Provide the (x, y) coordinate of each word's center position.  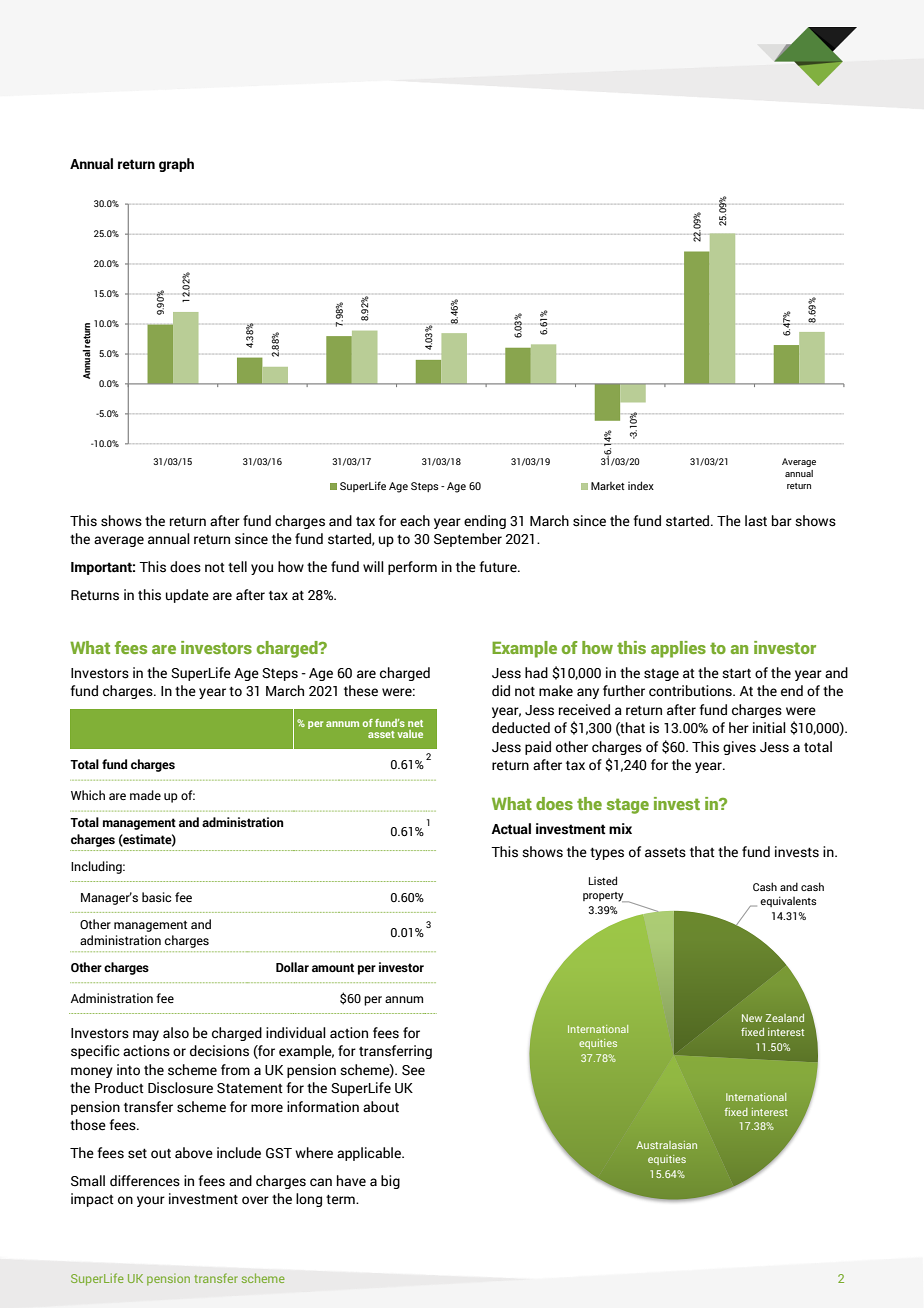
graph (176, 165)
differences (145, 1181)
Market (608, 486)
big (390, 1182)
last (756, 521)
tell (237, 567)
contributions (691, 691)
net (415, 723)
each (415, 521)
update (187, 596)
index (641, 485)
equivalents (788, 901)
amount (333, 967)
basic (156, 897)
